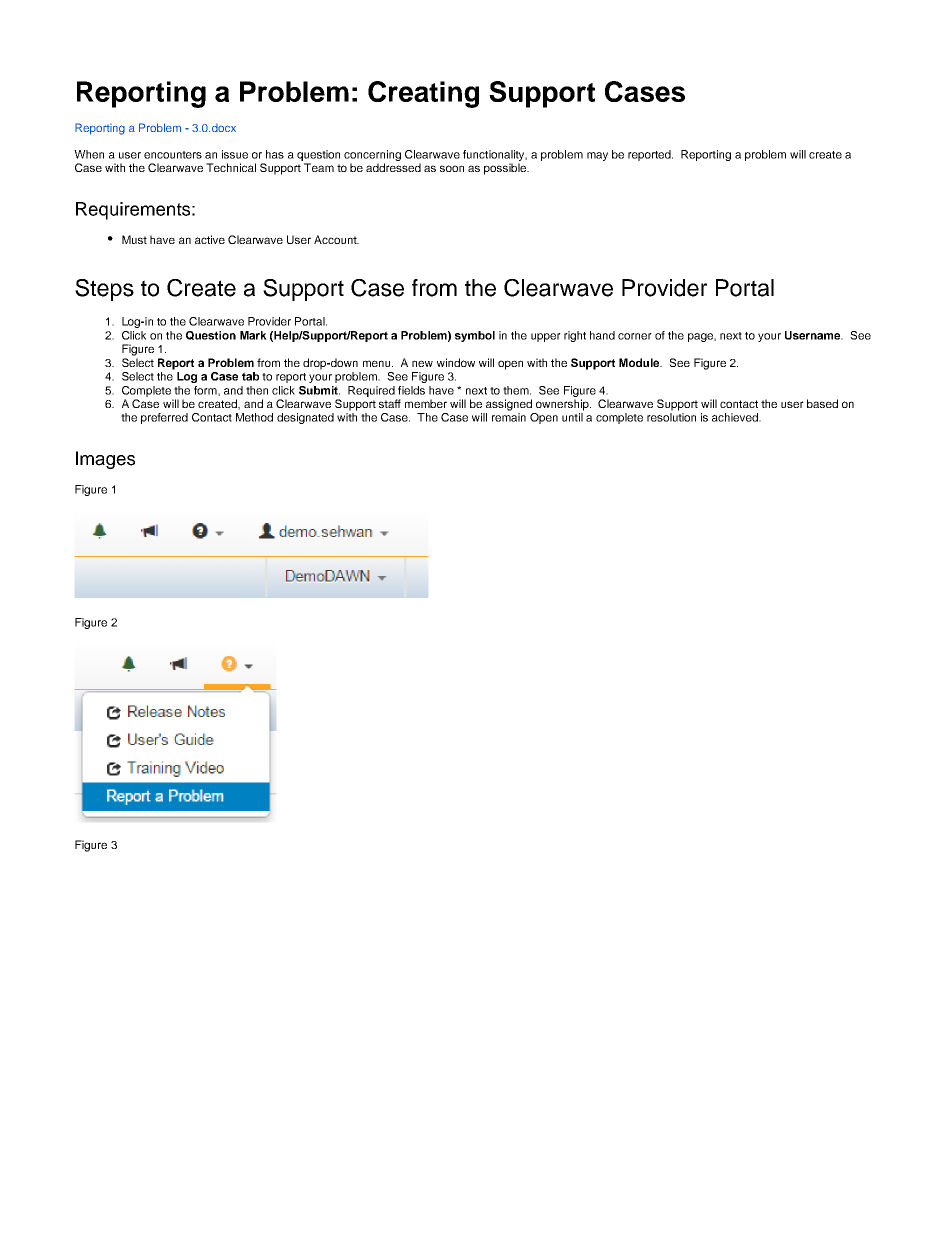 This page has height=1233, width=952. What do you see at coordinates (635, 336) in the page?
I see `corner` at bounding box center [635, 336].
